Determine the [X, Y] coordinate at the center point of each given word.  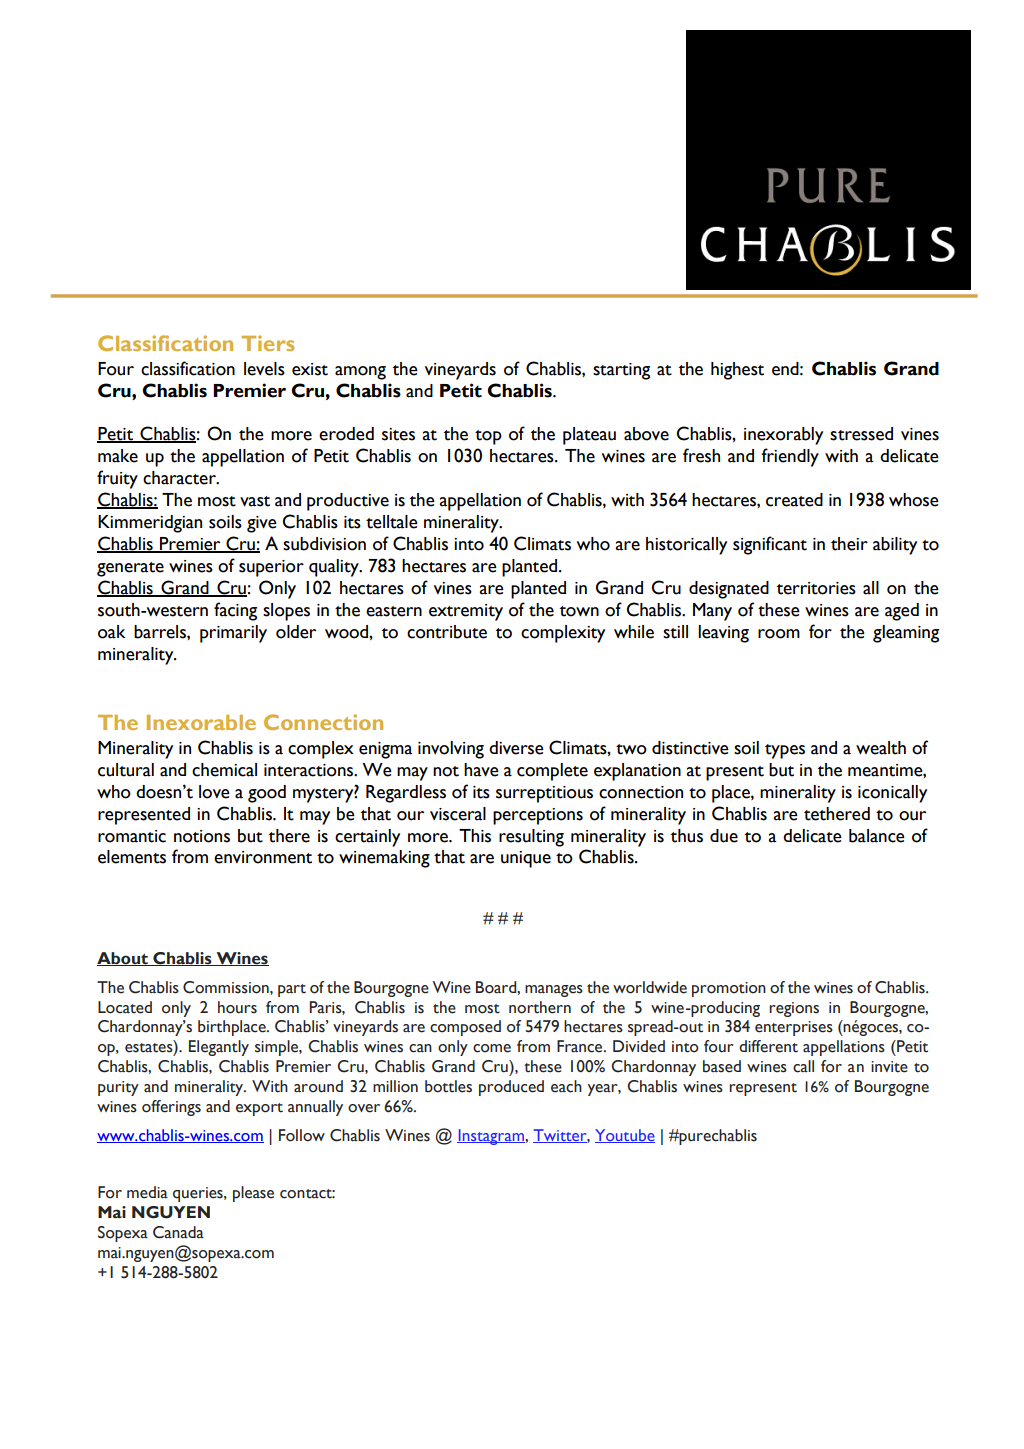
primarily [233, 634]
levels [264, 369]
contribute [447, 632]
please [253, 1194]
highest [737, 371]
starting [621, 371]
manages [554, 991]
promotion [729, 989]
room [779, 634]
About [123, 959]
